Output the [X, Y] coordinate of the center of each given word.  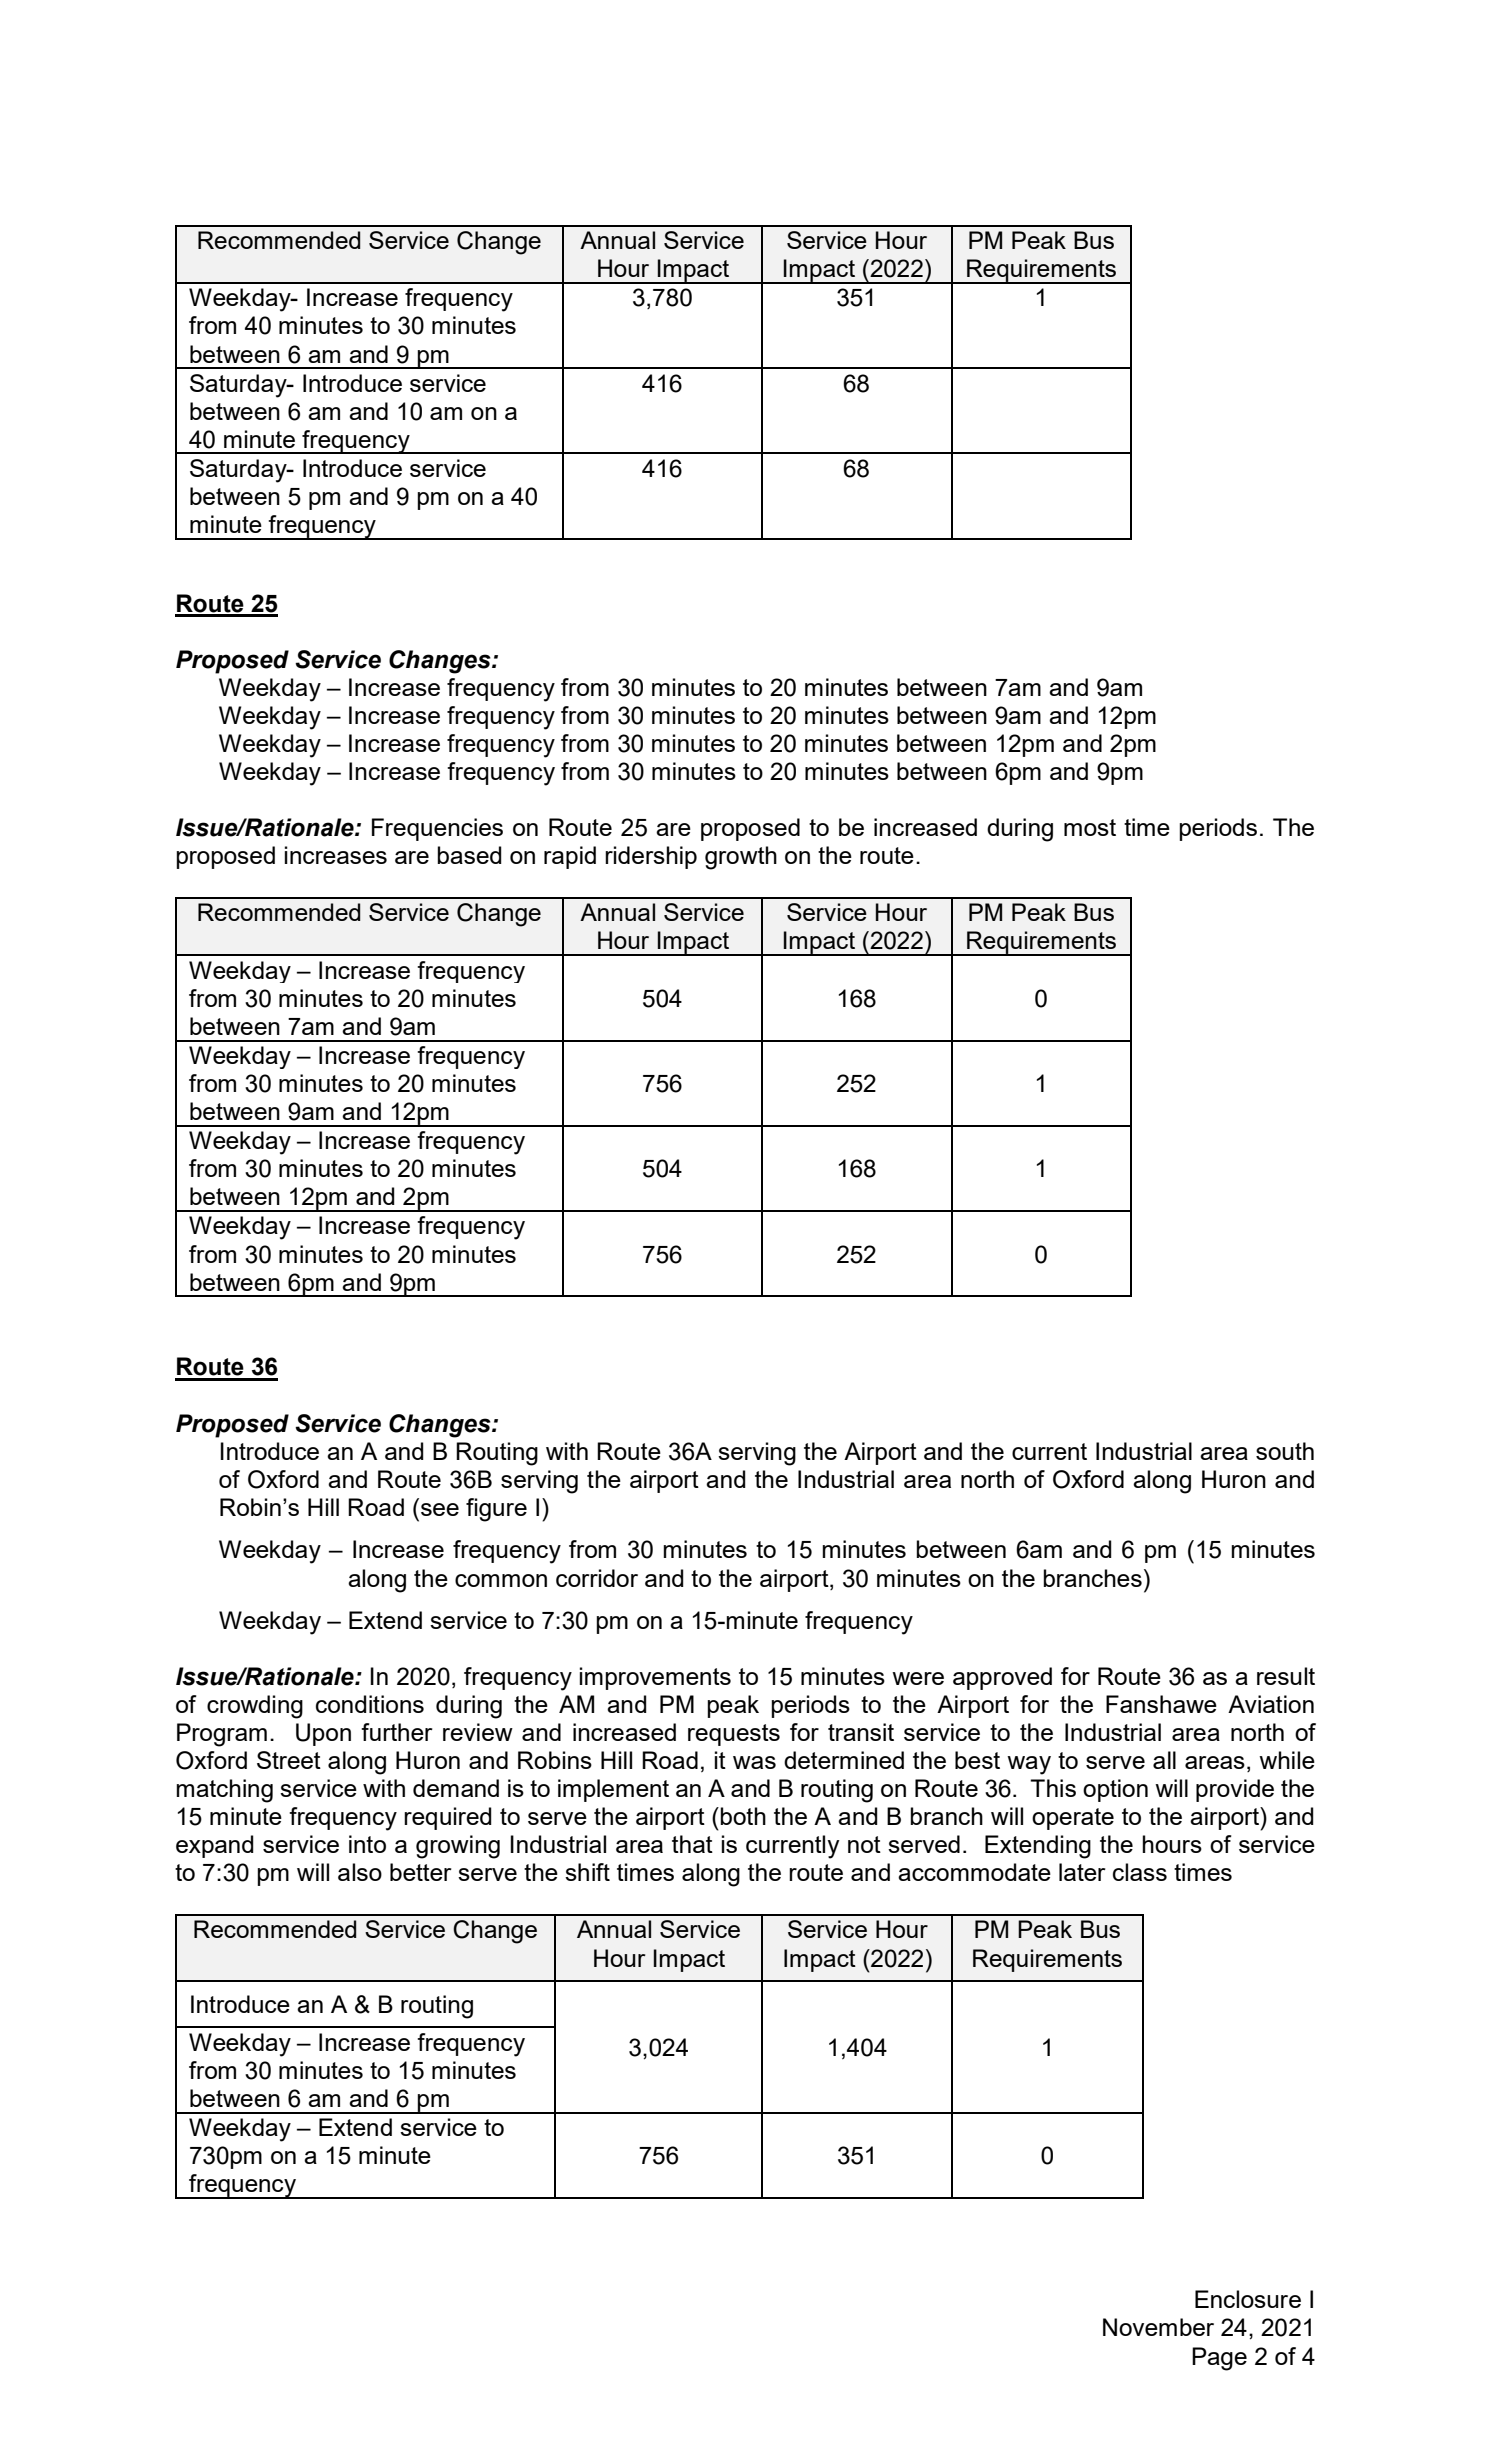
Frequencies [437, 829]
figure [496, 1510]
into [367, 1844]
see [440, 1509]
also [360, 1872]
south [1285, 1451]
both [743, 1816]
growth [741, 858]
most [1090, 827]
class [1140, 1872]
